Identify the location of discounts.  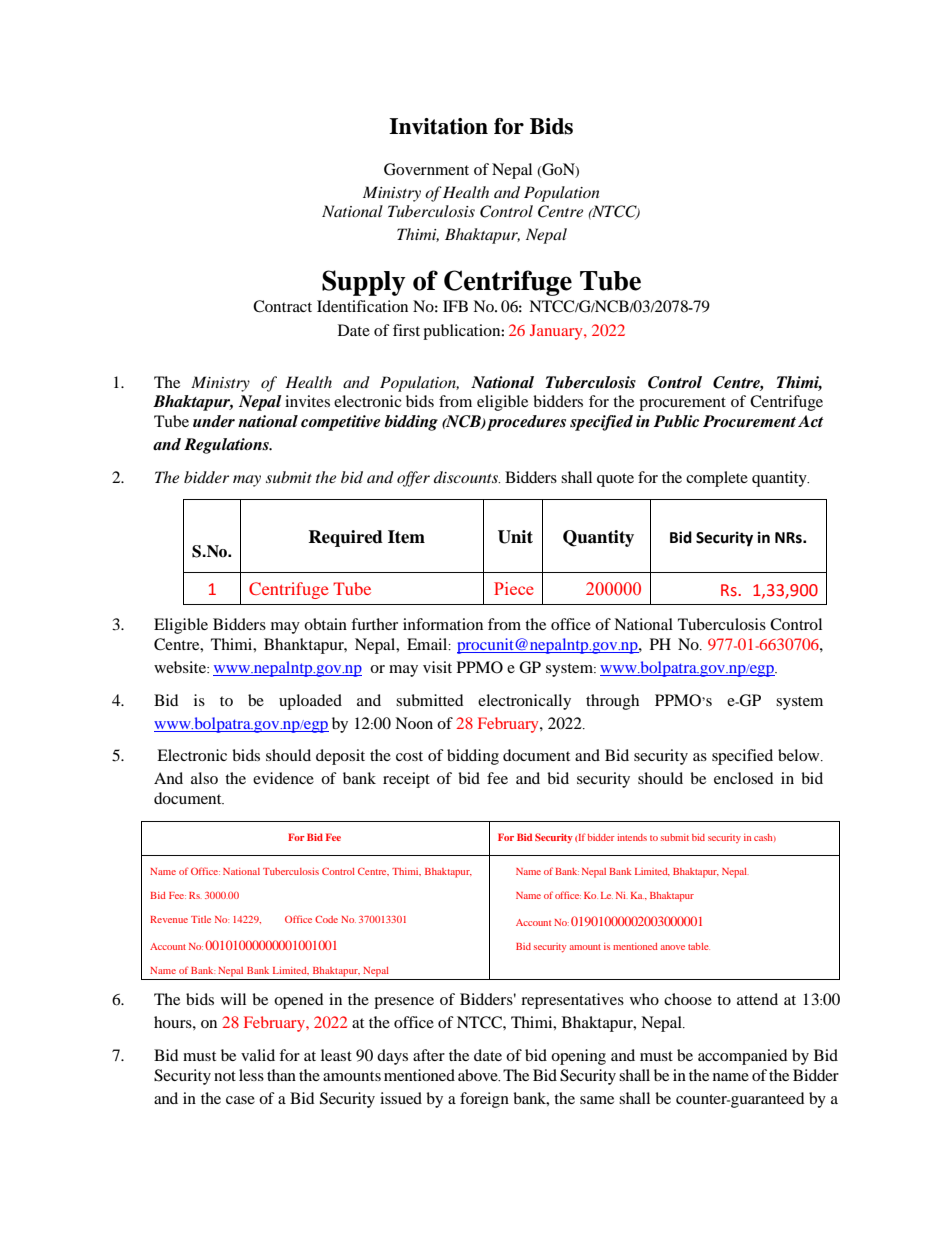
(467, 477).
